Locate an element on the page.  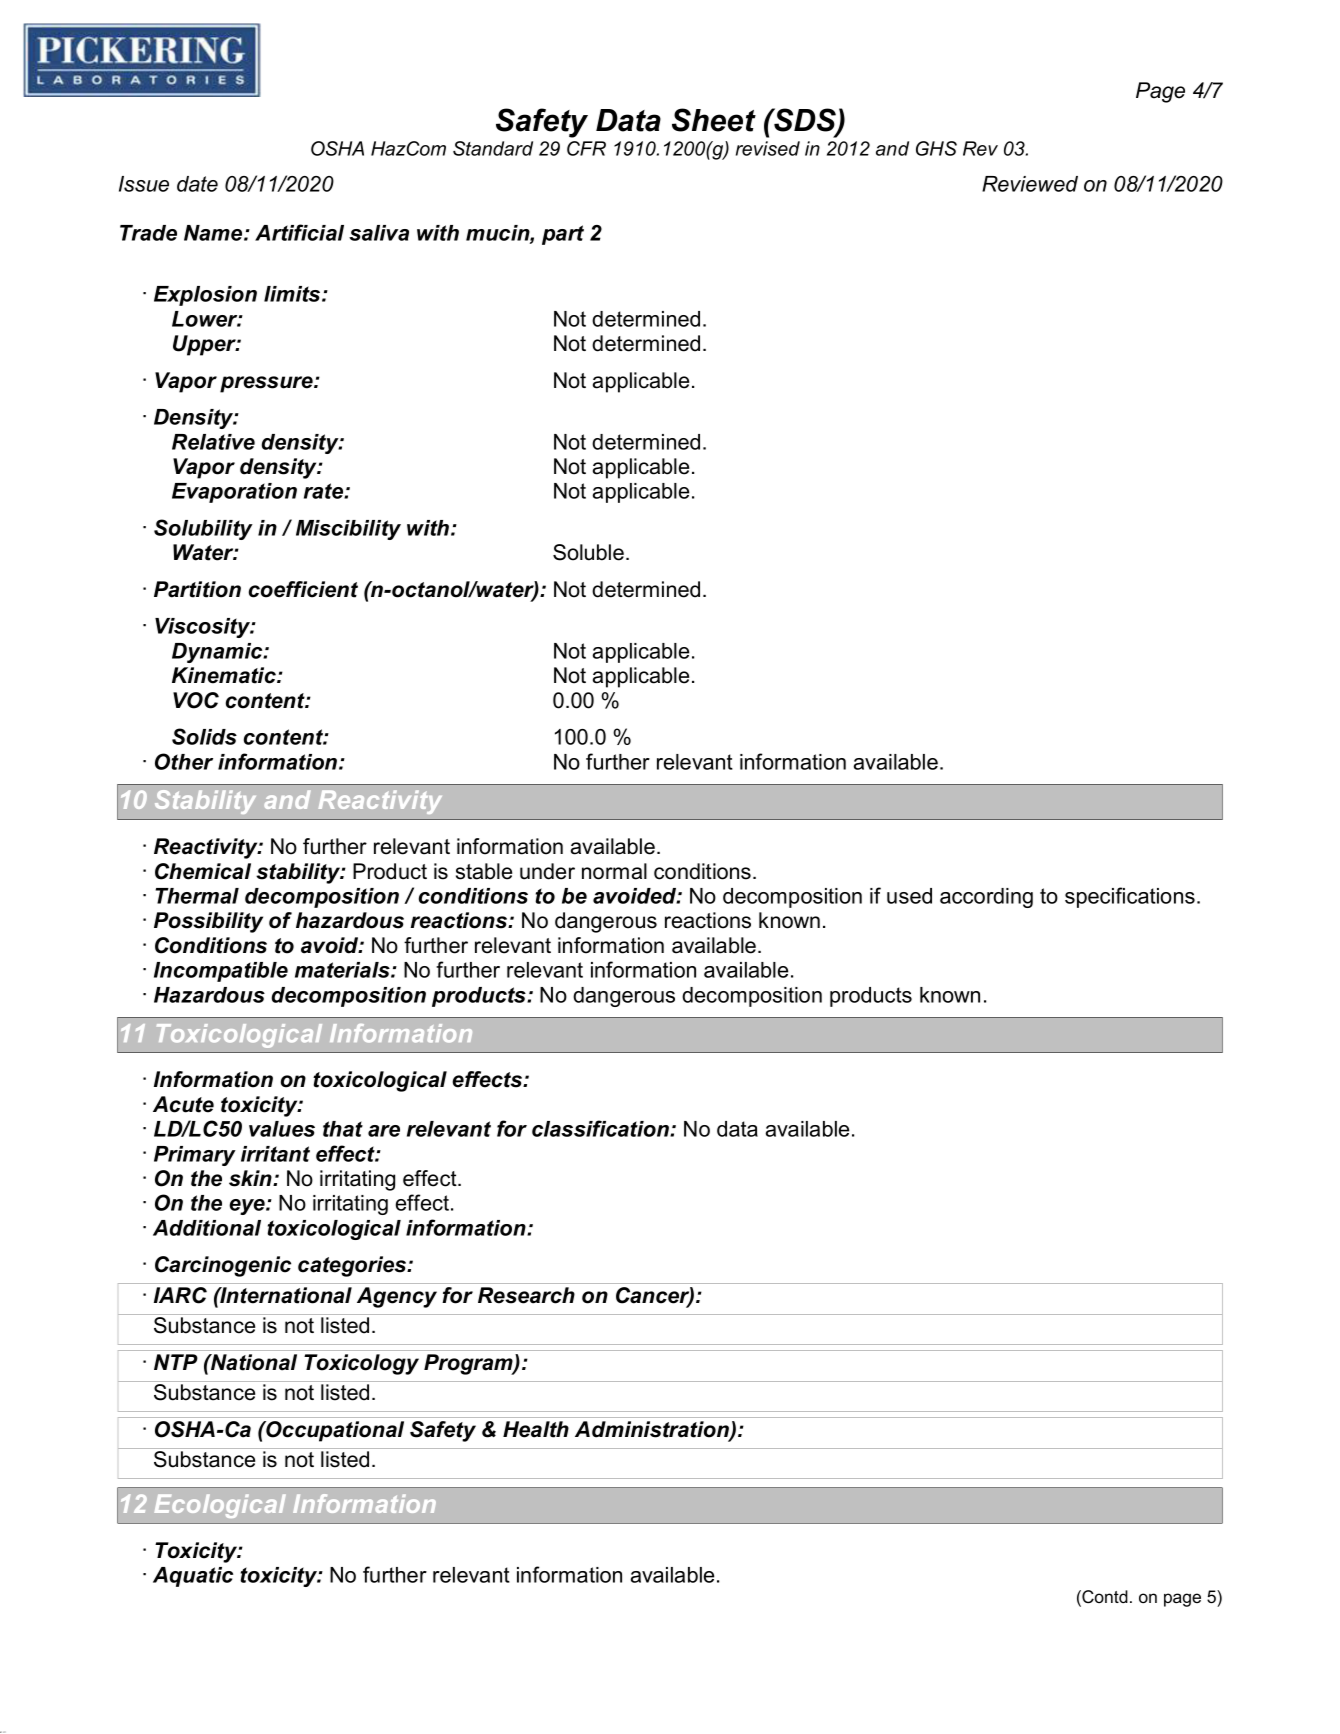
Health is located at coordinates (536, 1429).
